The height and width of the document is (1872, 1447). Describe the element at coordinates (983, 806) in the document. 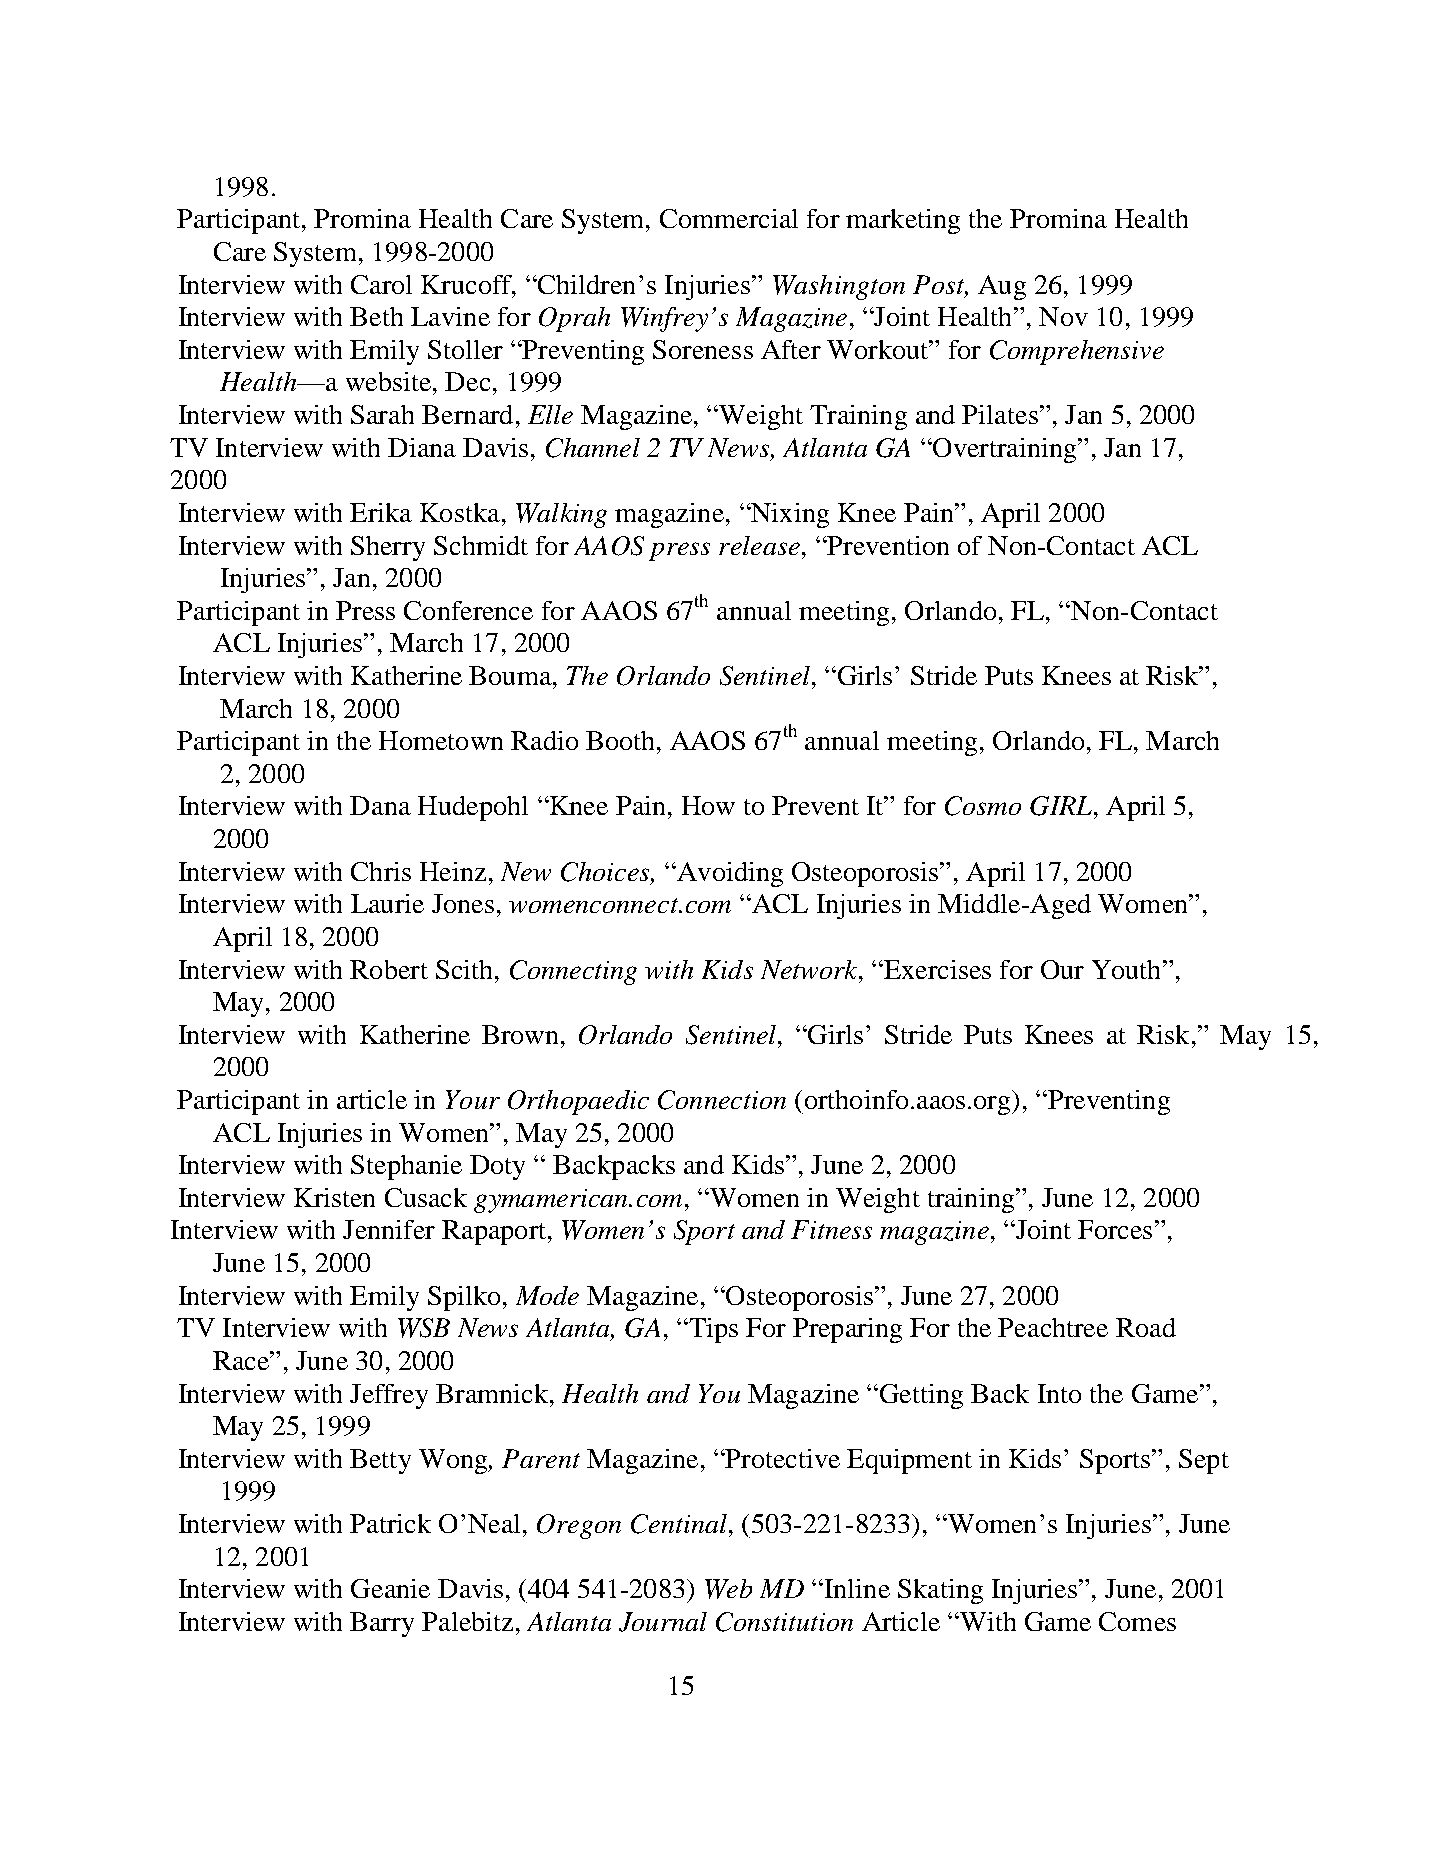

I see `Cosmo` at that location.
